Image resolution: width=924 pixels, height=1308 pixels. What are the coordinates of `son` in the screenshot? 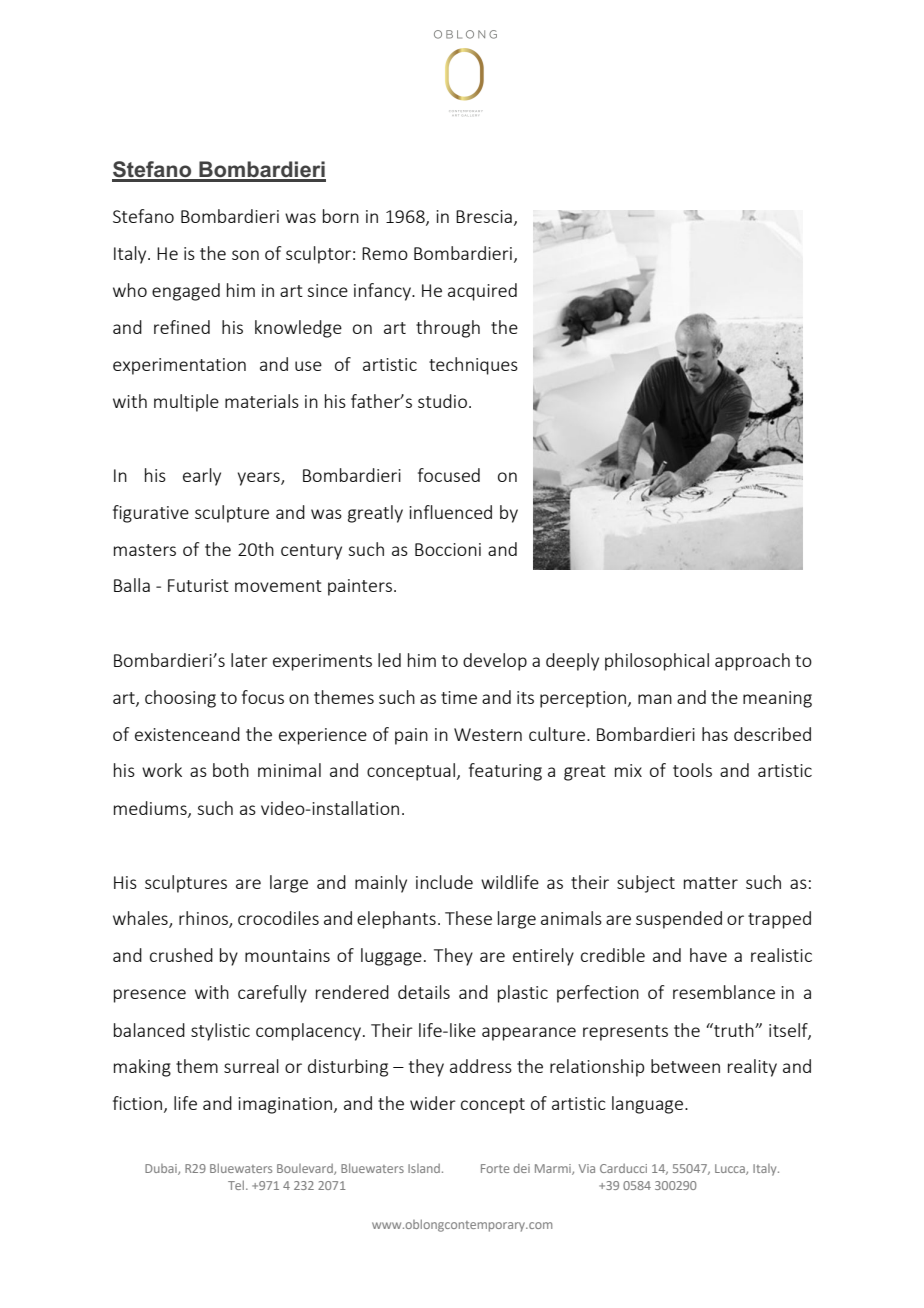 It's located at (245, 255).
